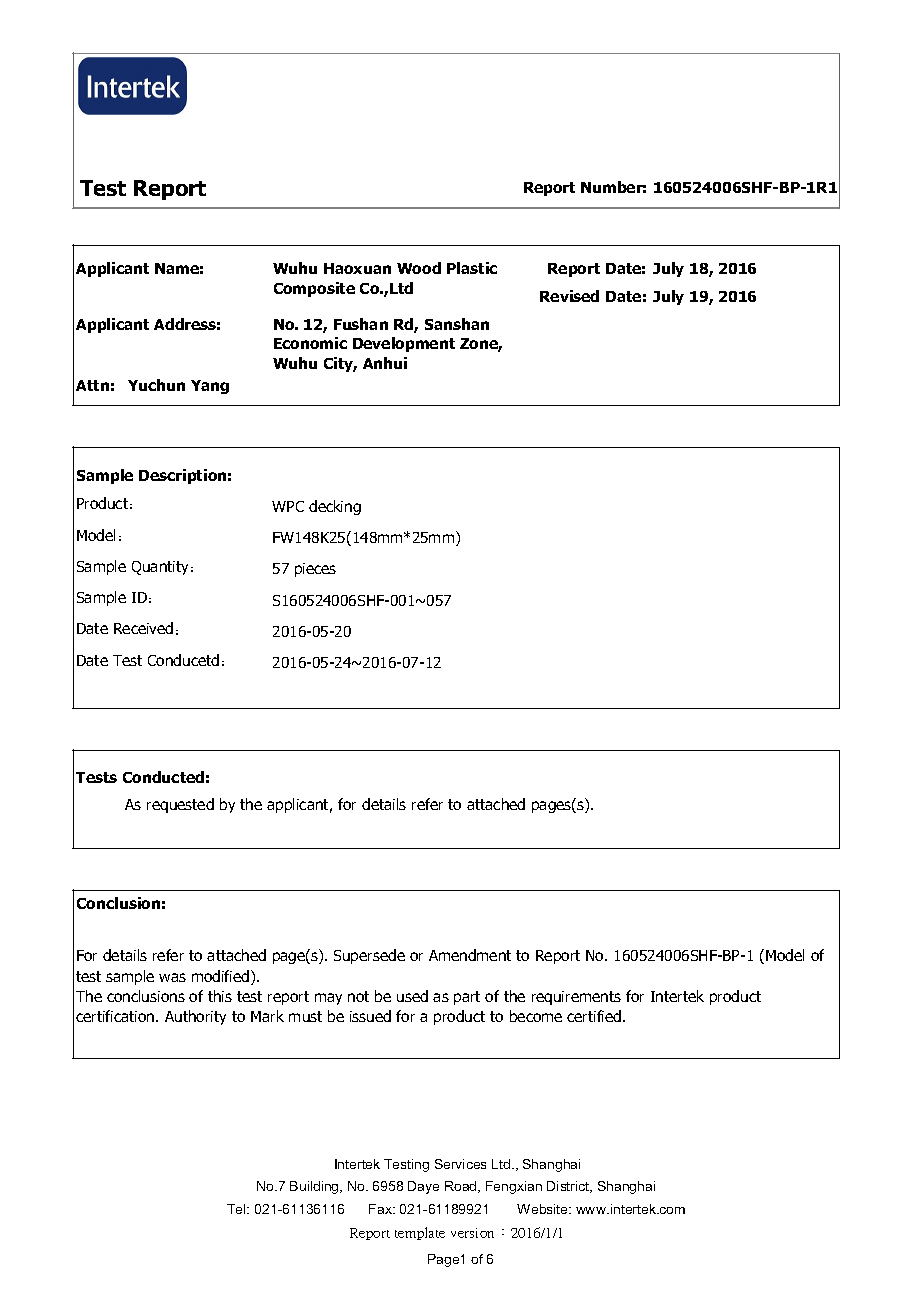 The image size is (924, 1308). I want to click on Yang, so click(210, 387).
